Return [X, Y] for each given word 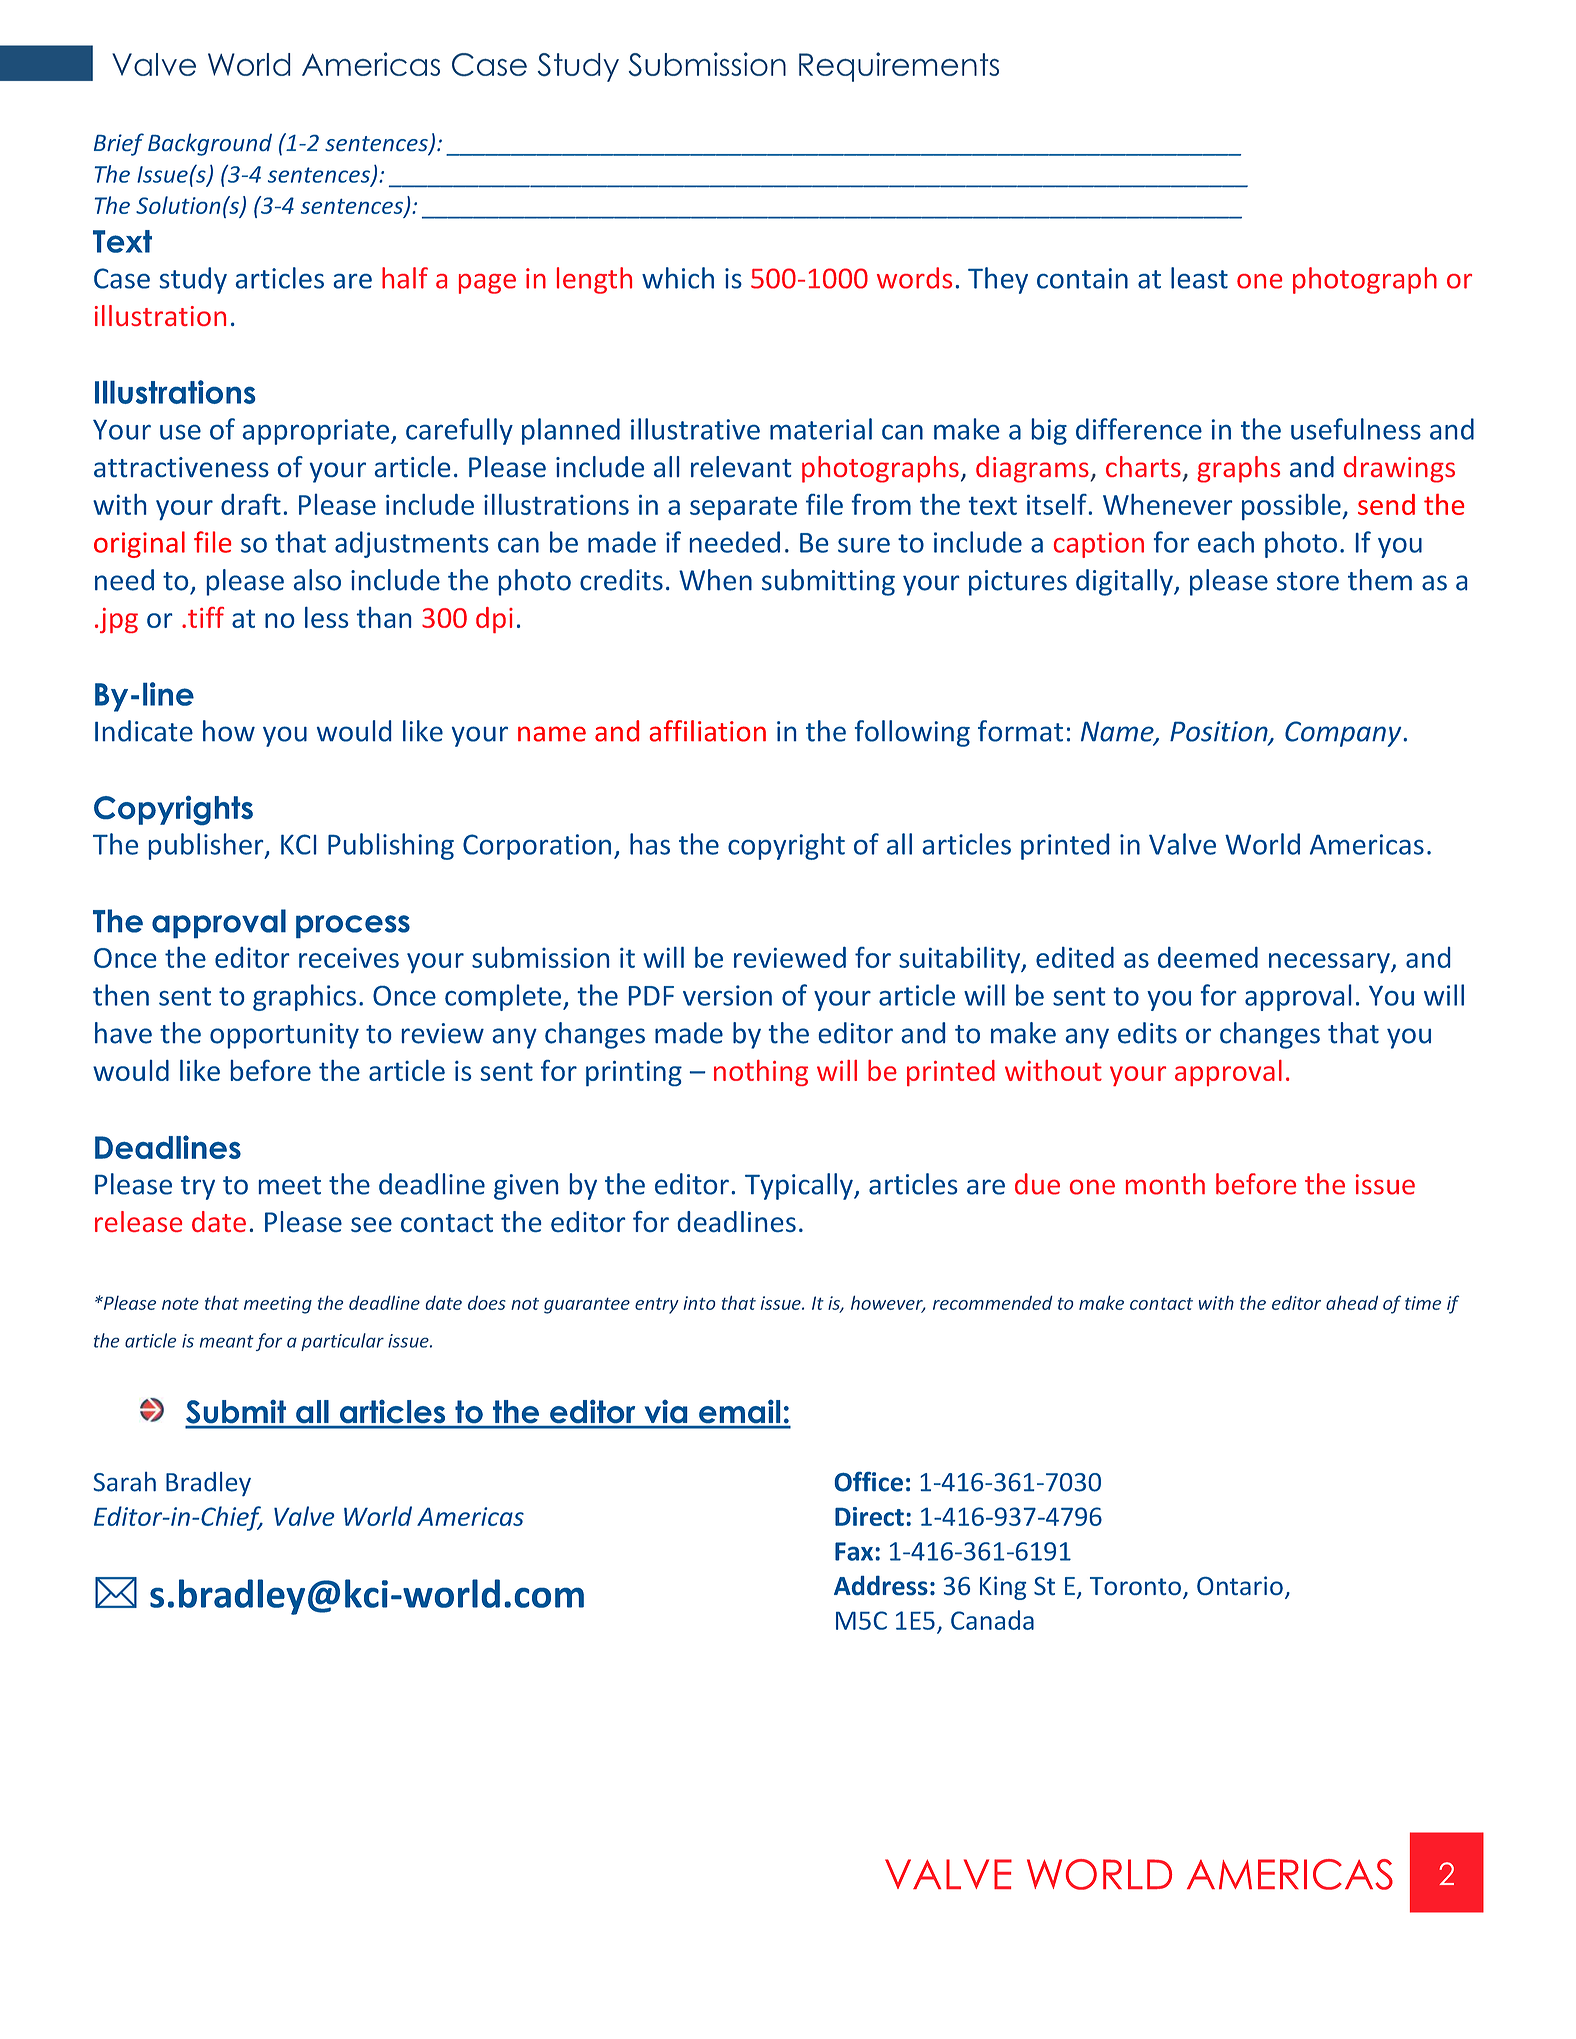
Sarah [125, 1482]
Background [210, 144]
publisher [207, 846]
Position [1220, 732]
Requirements [899, 67]
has [650, 844]
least [1199, 278]
